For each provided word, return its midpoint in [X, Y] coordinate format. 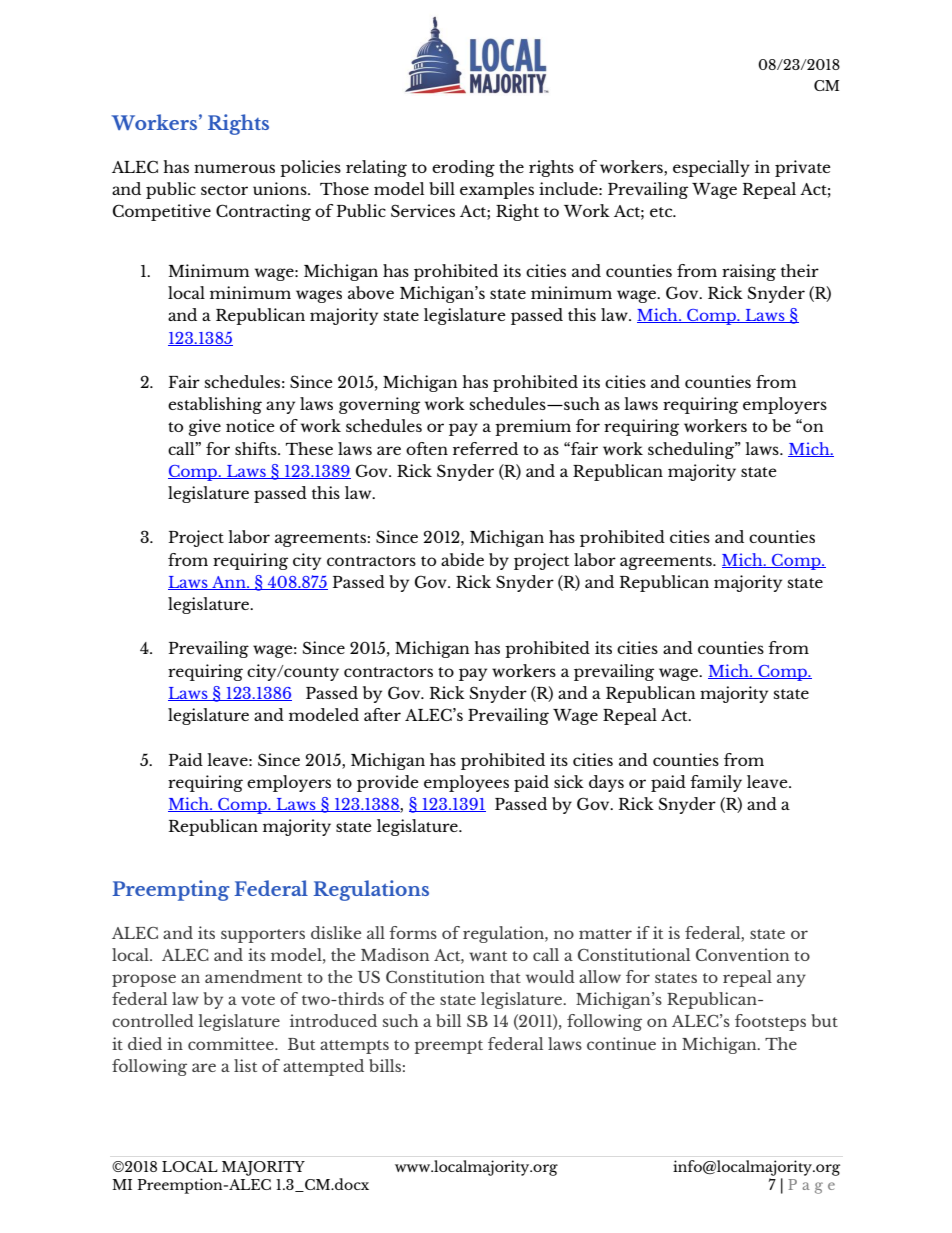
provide [388, 783]
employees [466, 783]
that [505, 976]
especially [711, 168]
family [716, 783]
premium [533, 427]
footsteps [770, 1022]
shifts [257, 448]
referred [485, 448]
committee [232, 1043]
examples [497, 190]
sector [224, 190]
